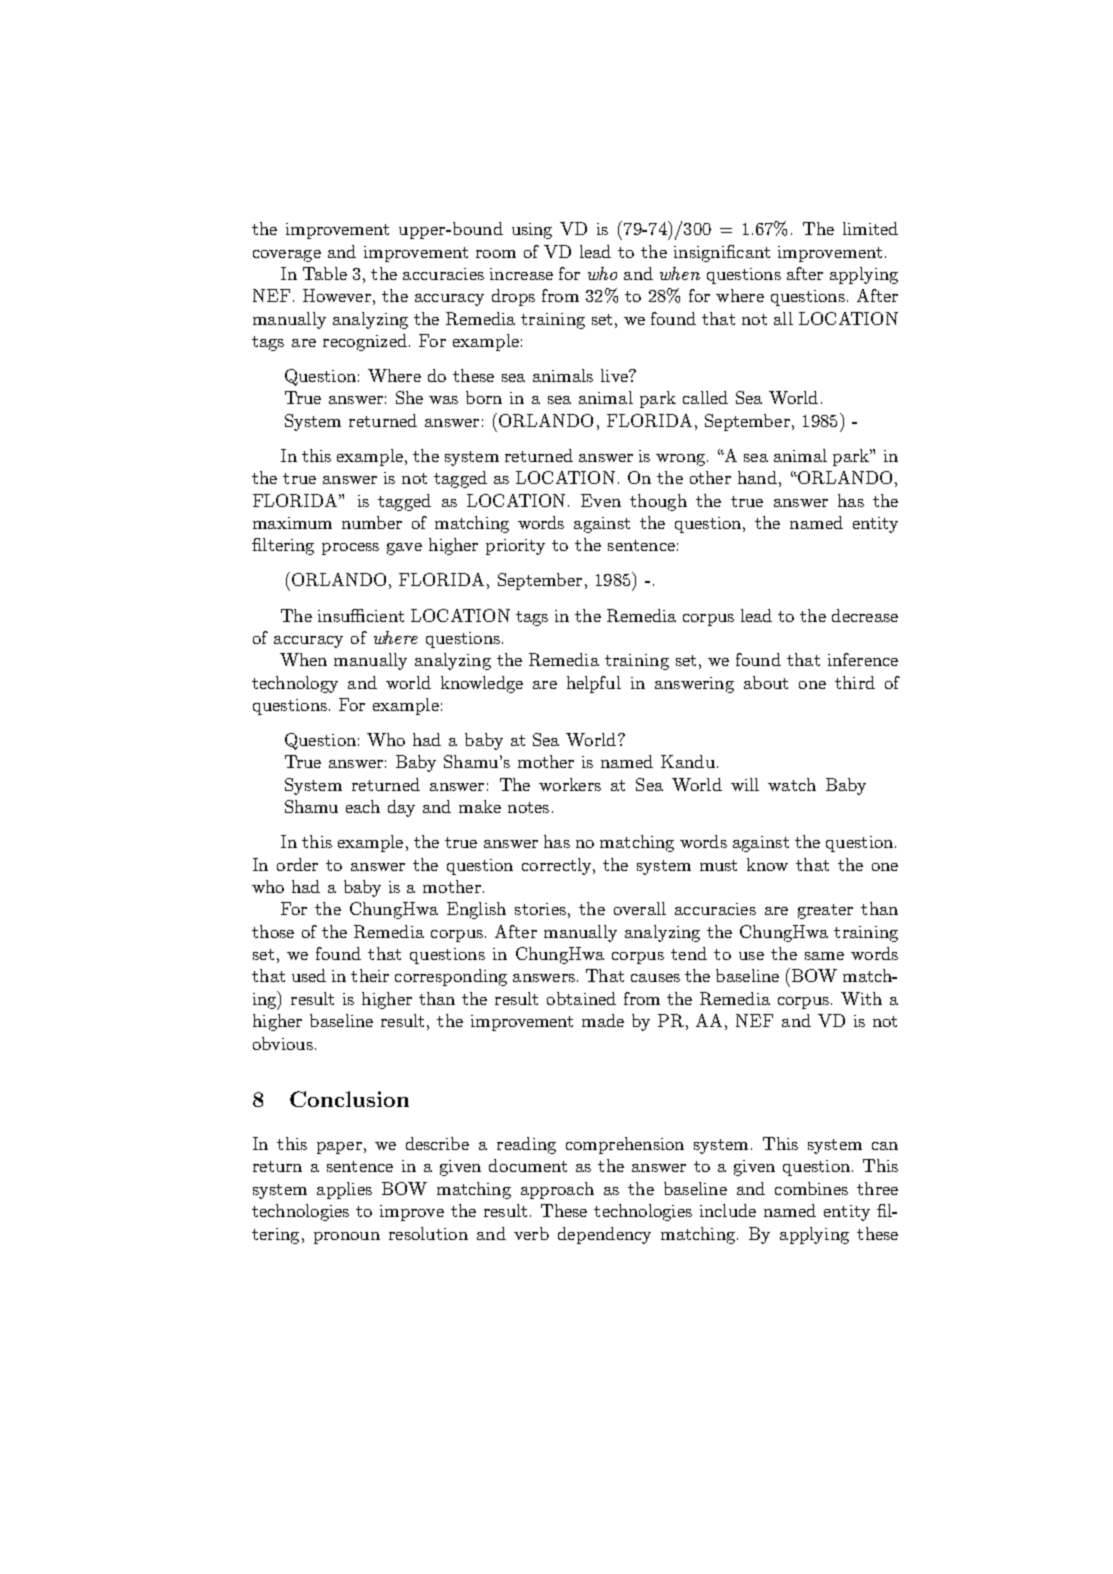  Describe the element at coordinates (557, 1190) in the screenshot. I see `approach` at that location.
